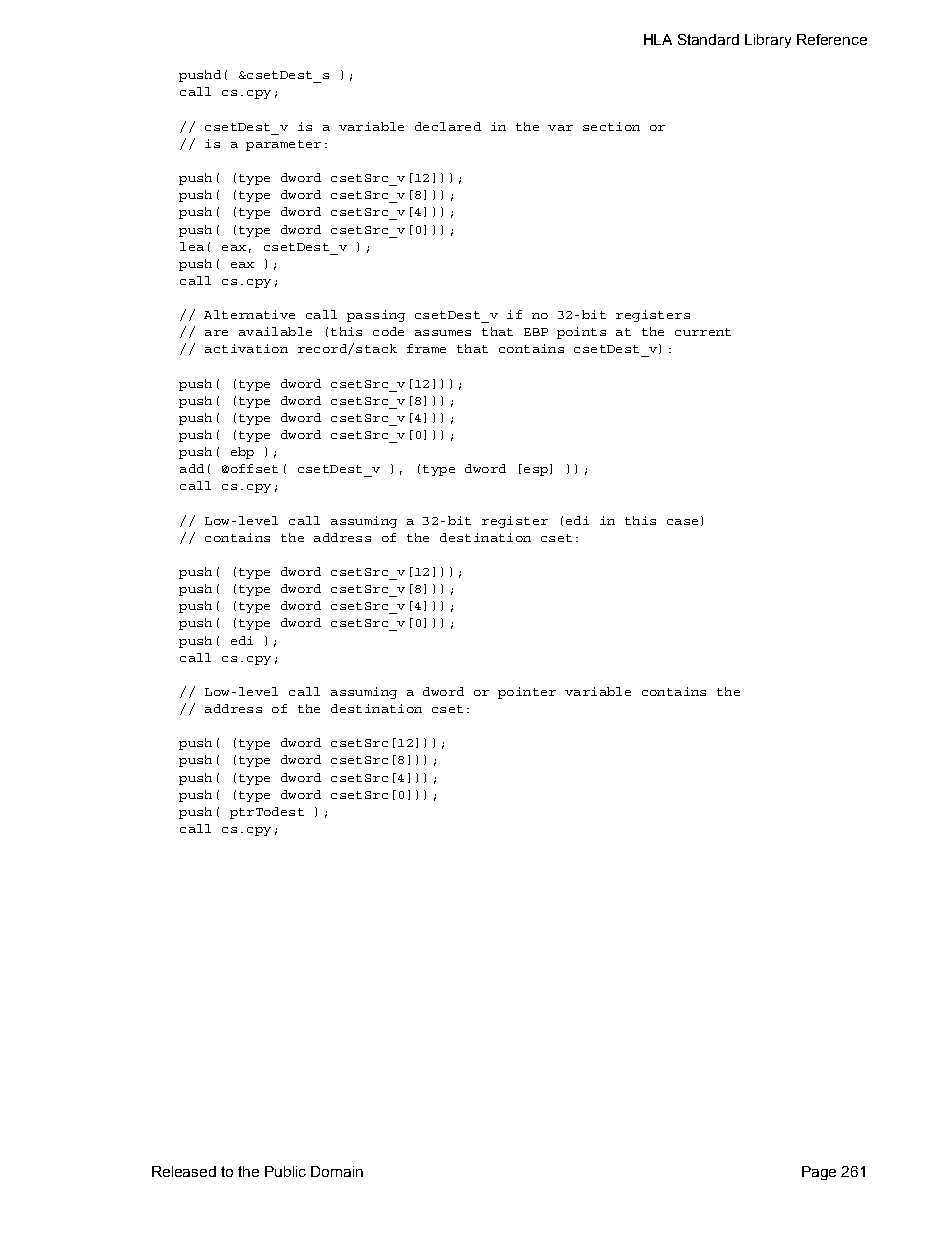 The height and width of the screenshot is (1233, 952). I want to click on current, so click(703, 332).
